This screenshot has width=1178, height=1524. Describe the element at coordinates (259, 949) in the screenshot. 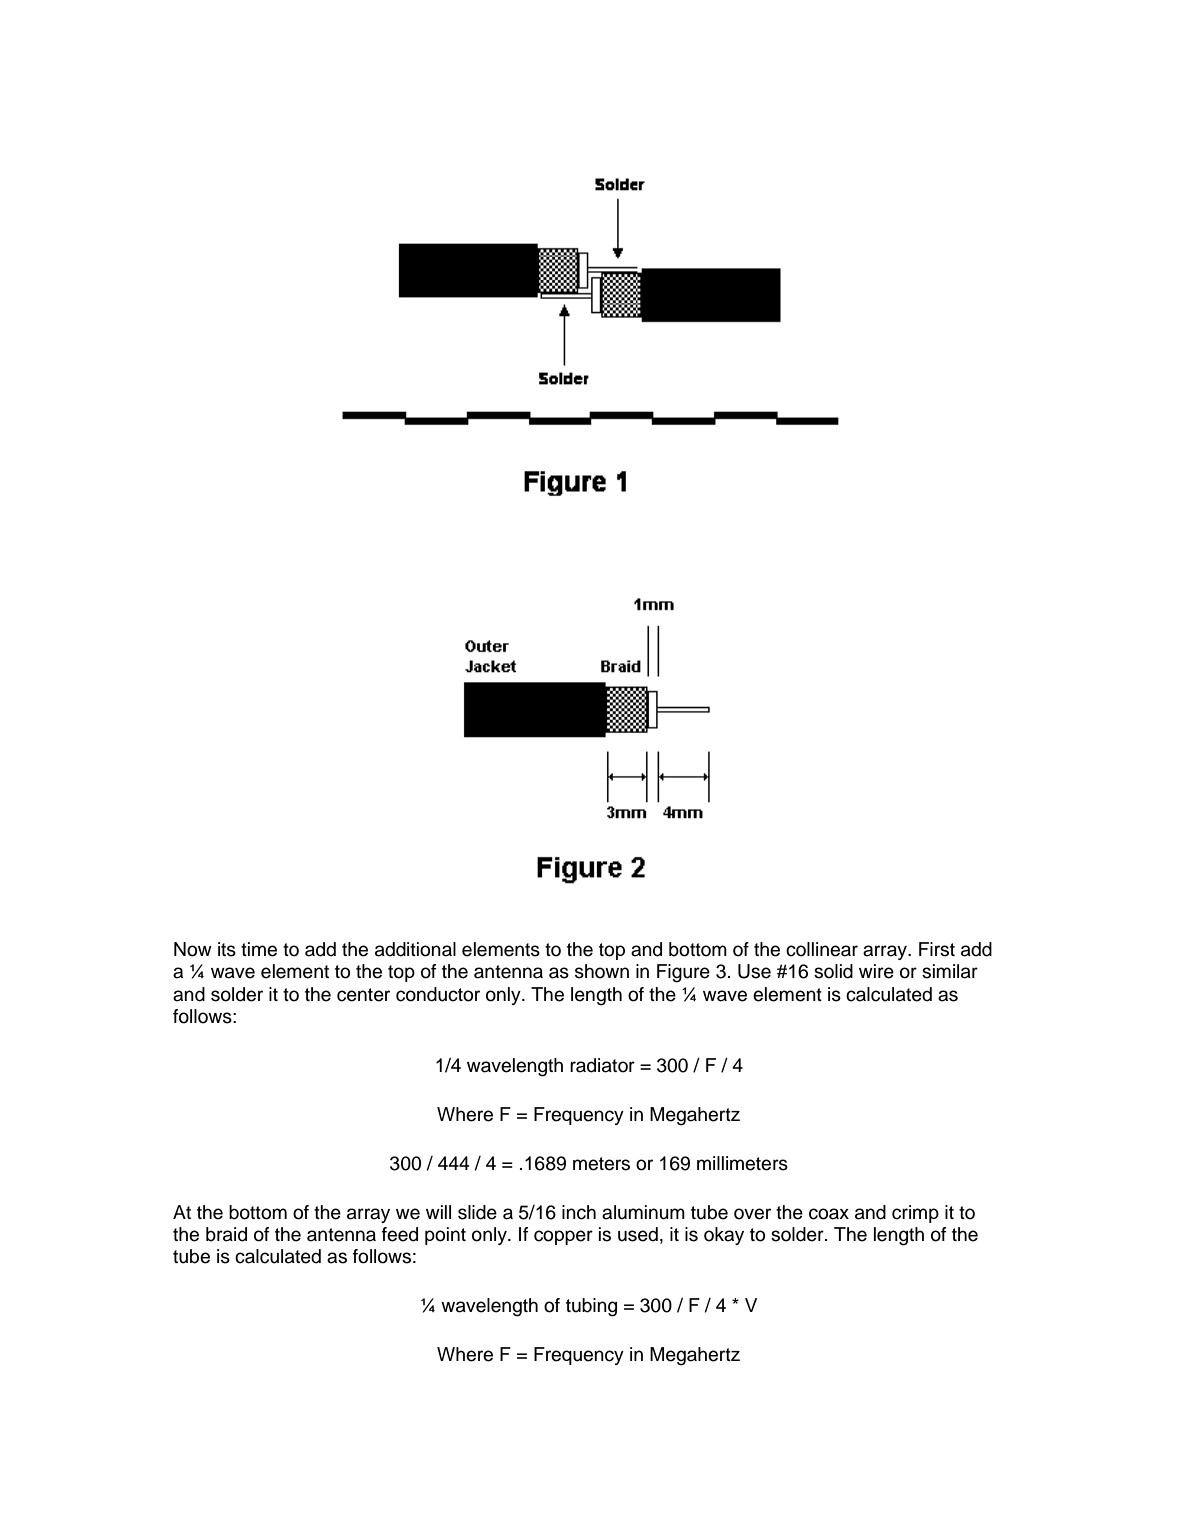

I see `time` at that location.
